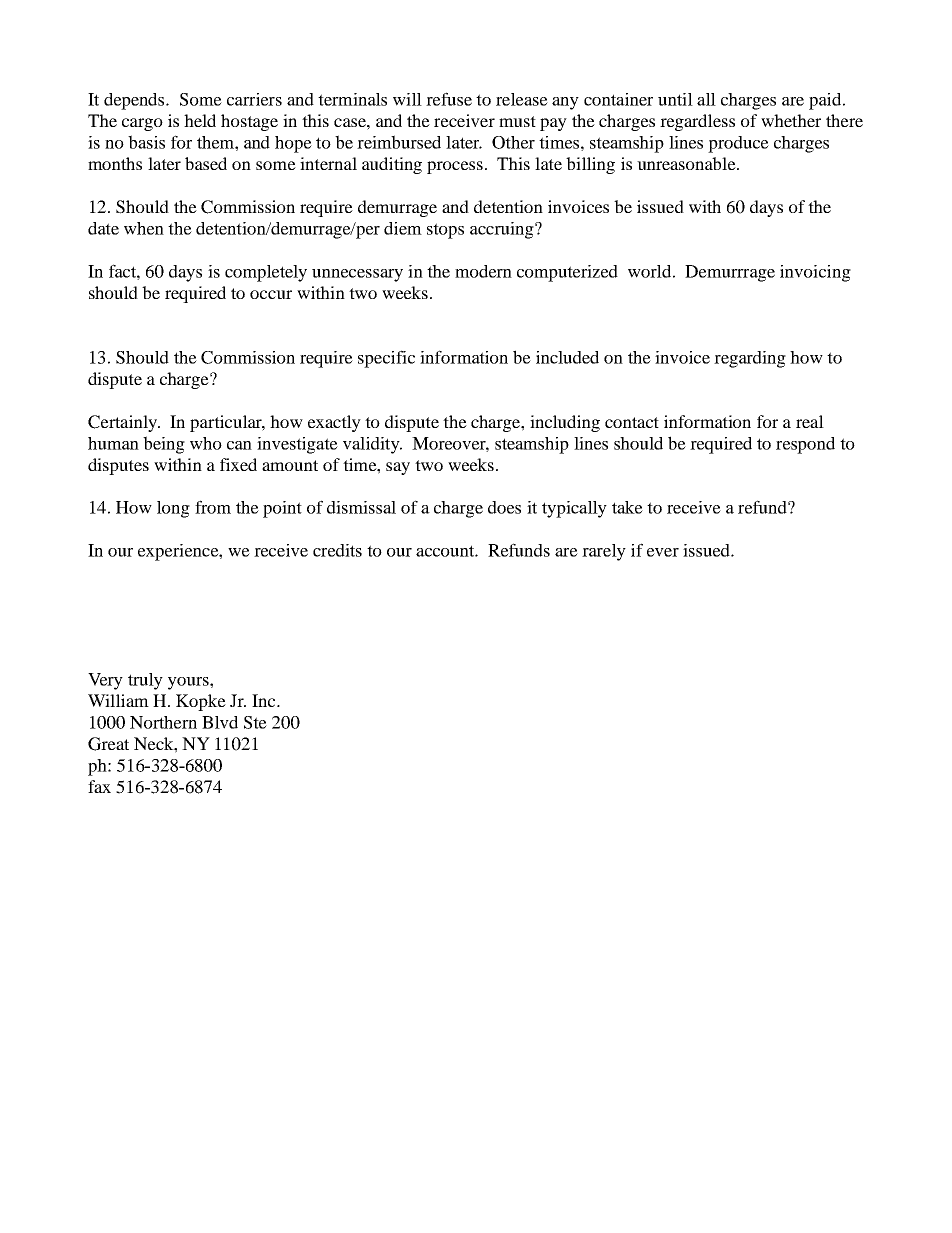 The width and height of the screenshot is (952, 1233). Describe the element at coordinates (627, 507) in the screenshot. I see `take` at that location.
